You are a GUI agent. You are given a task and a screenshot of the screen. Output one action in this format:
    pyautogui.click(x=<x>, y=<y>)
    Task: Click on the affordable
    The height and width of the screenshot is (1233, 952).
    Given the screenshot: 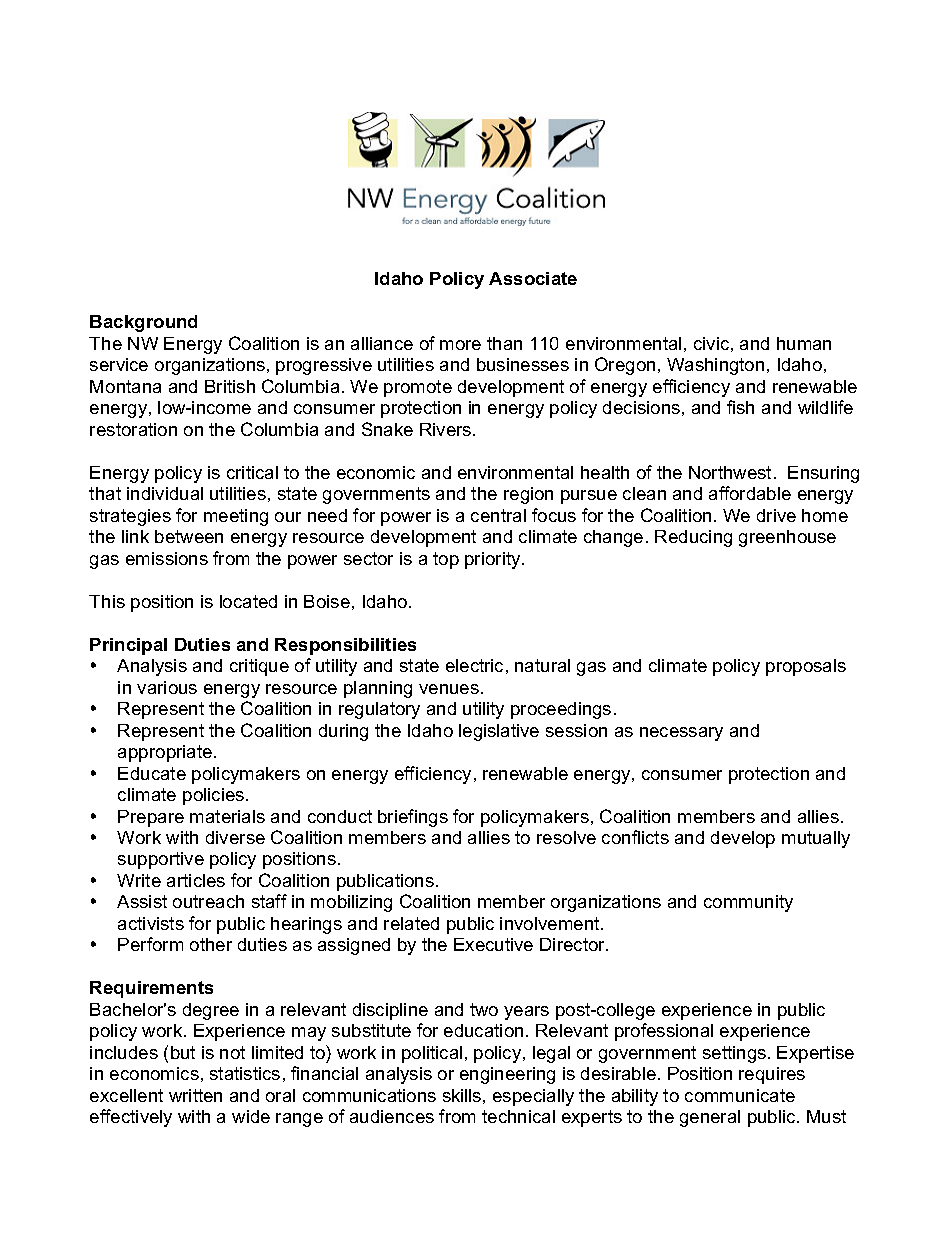 What is the action you would take?
    pyautogui.click(x=750, y=493)
